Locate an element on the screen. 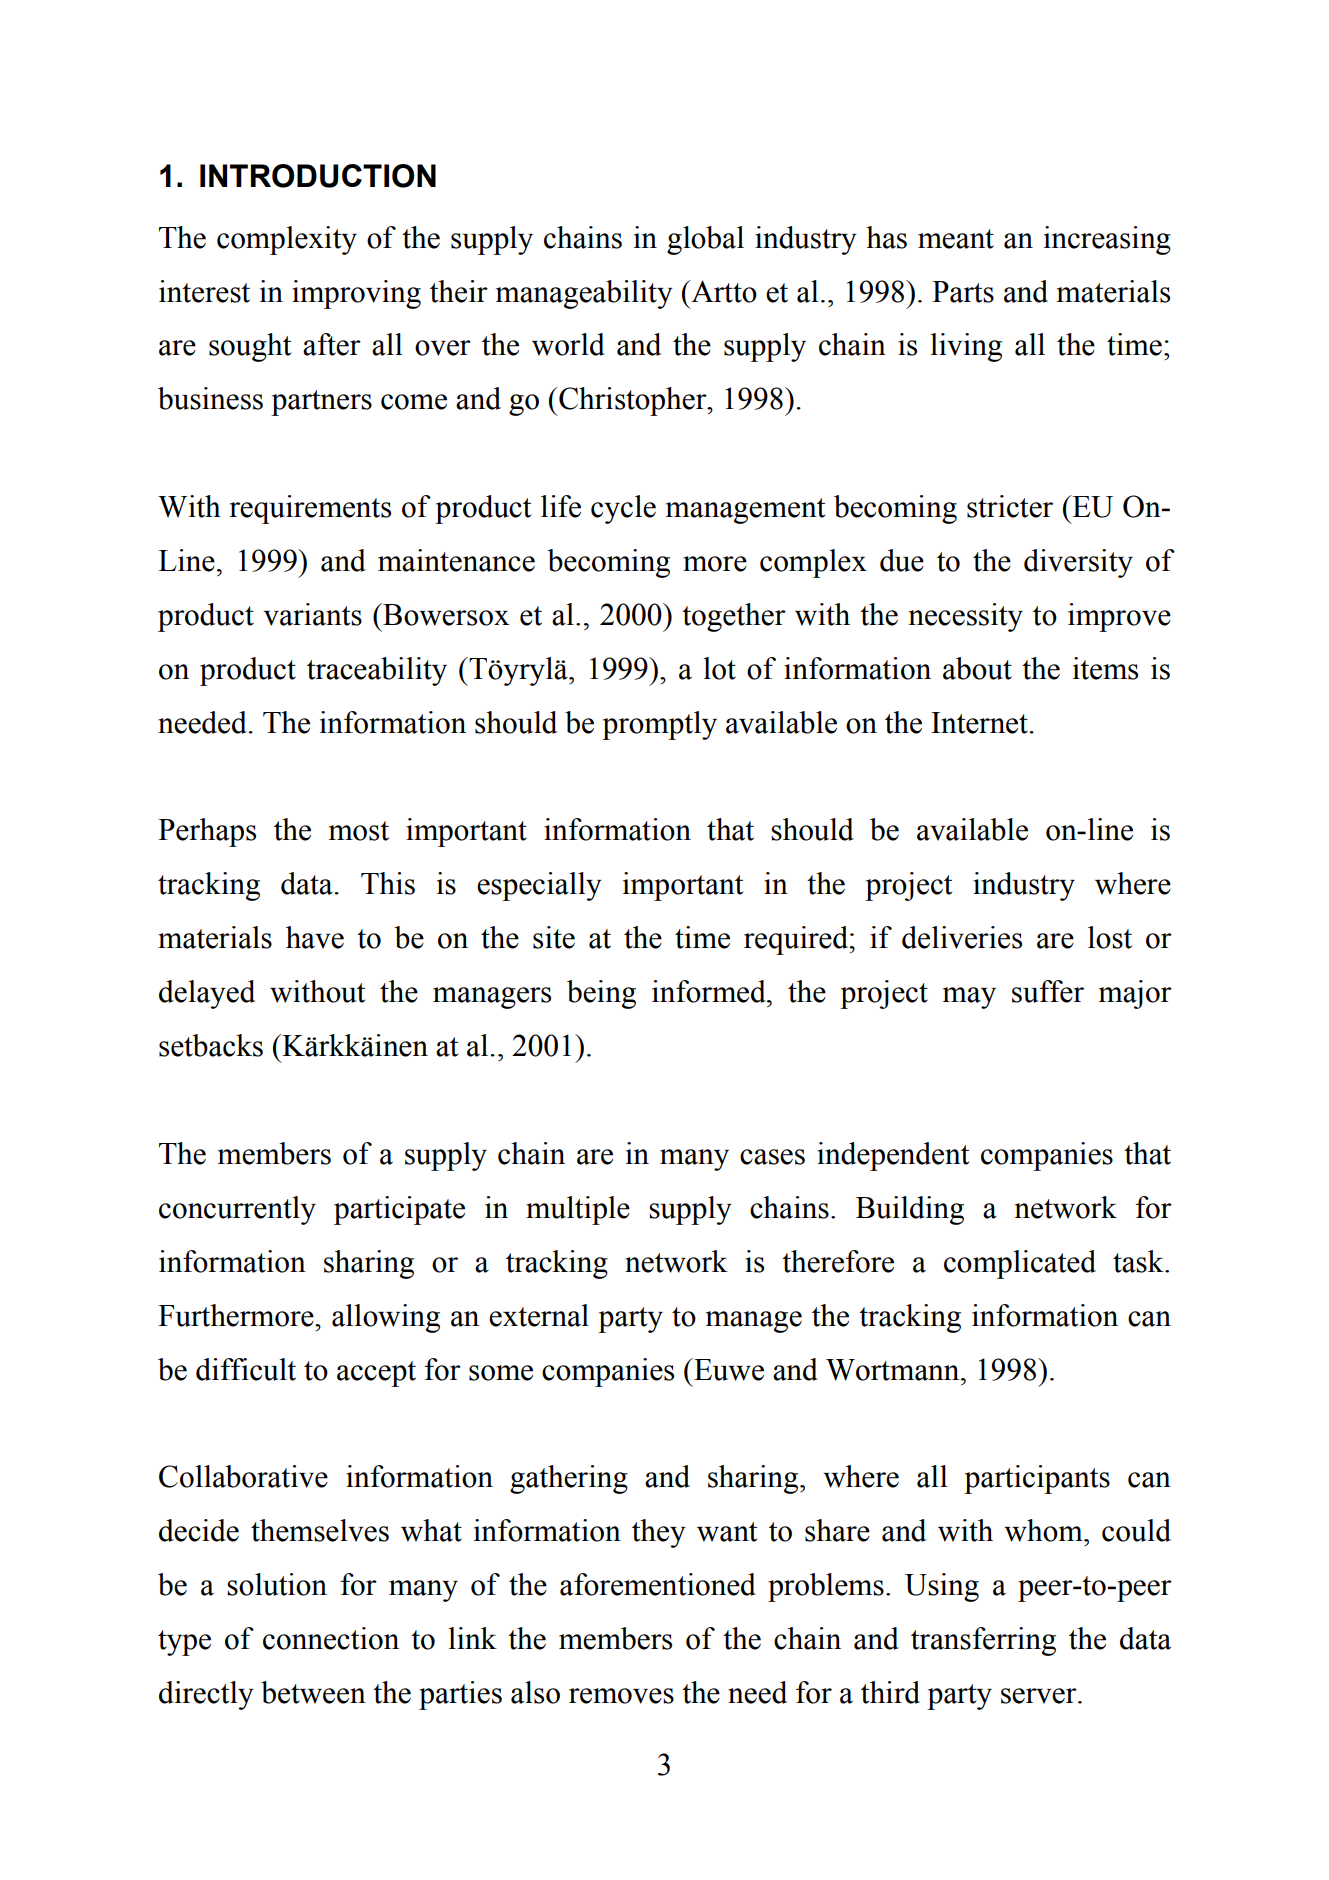  global is located at coordinates (705, 240).
